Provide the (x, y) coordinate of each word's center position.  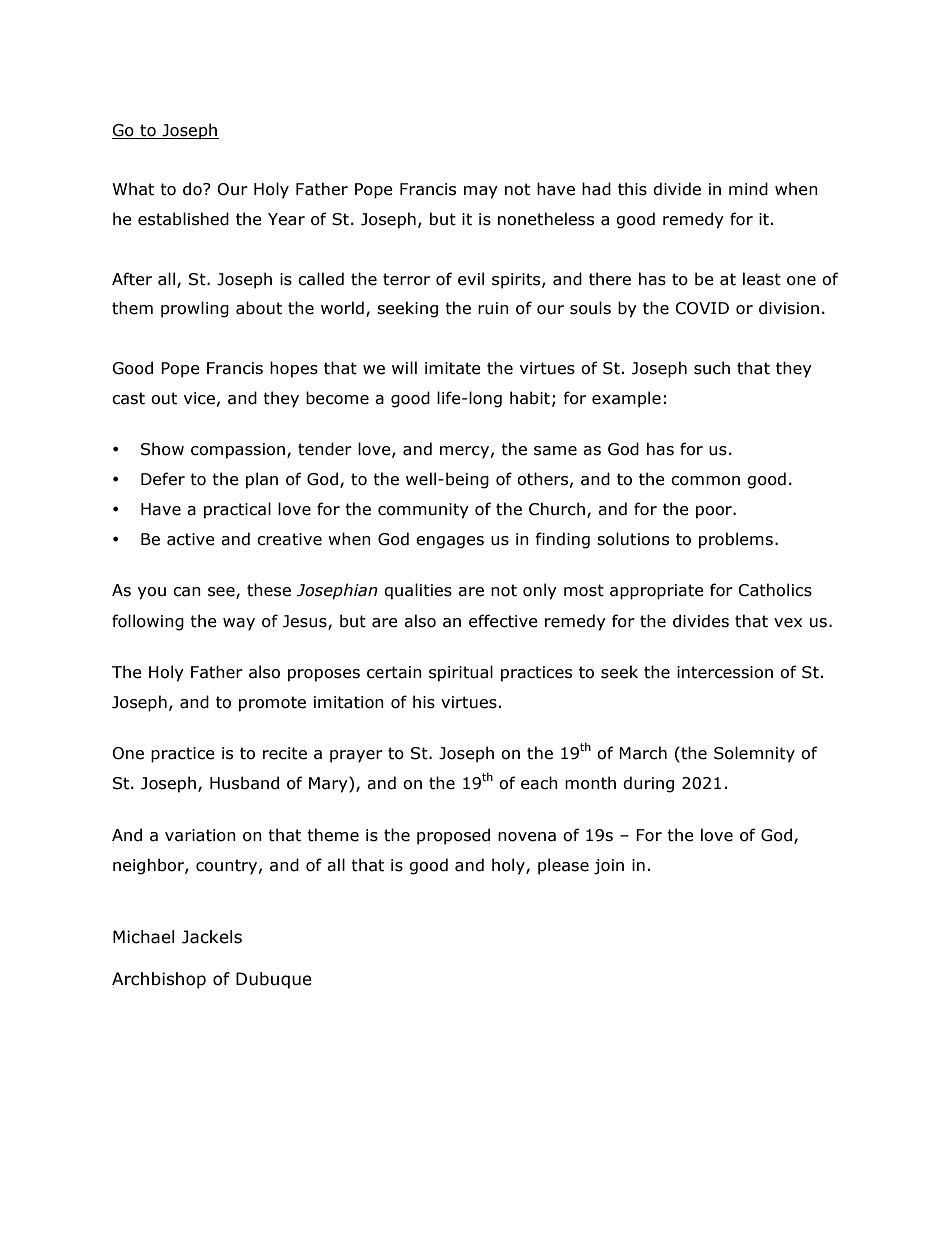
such (712, 368)
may (481, 192)
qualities (418, 591)
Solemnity (754, 754)
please (563, 866)
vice (199, 398)
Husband (244, 783)
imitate (453, 368)
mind (748, 189)
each (539, 783)
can (187, 592)
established (183, 219)
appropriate (657, 592)
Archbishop (159, 980)
